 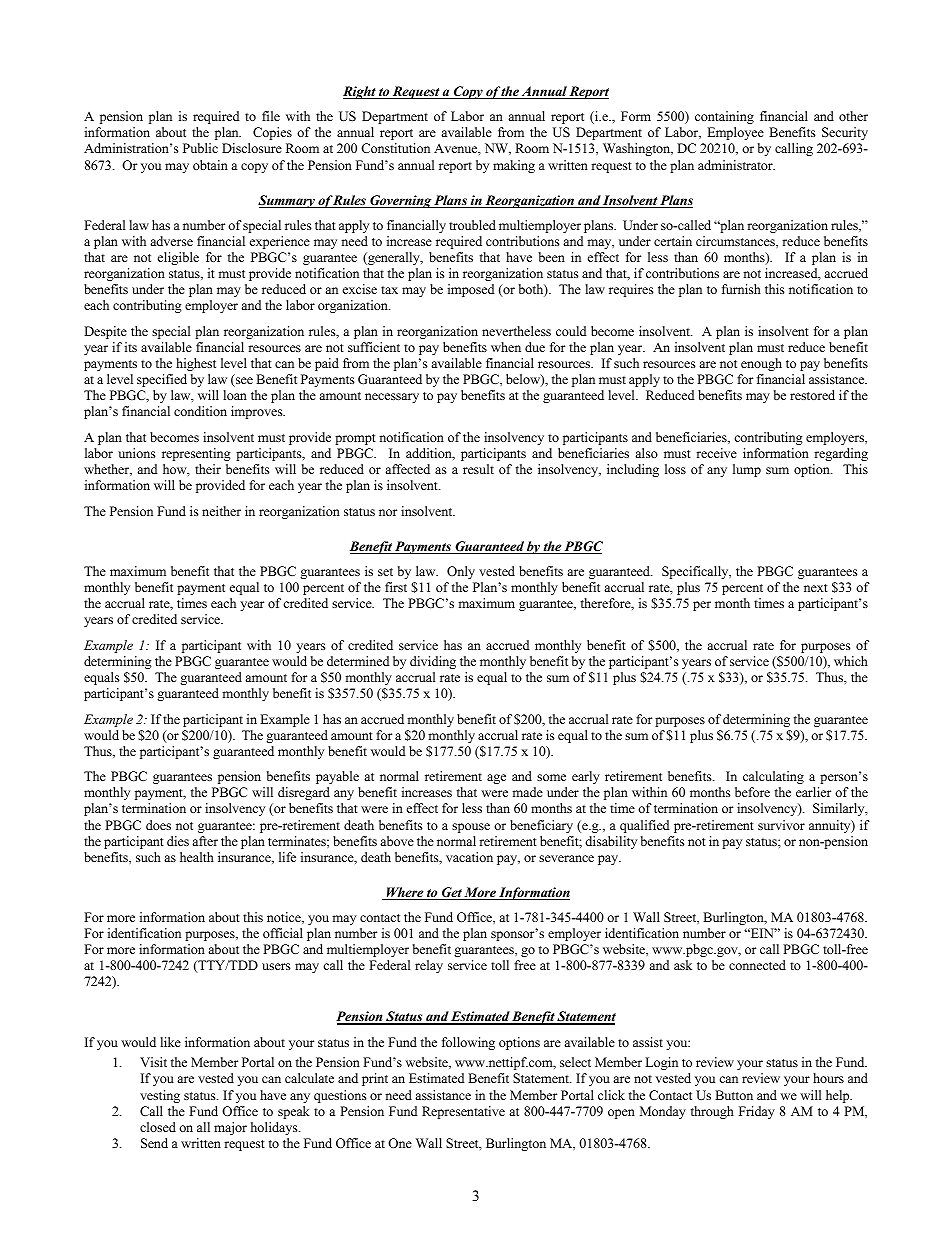 What do you see at coordinates (514, 166) in the document?
I see `making` at bounding box center [514, 166].
